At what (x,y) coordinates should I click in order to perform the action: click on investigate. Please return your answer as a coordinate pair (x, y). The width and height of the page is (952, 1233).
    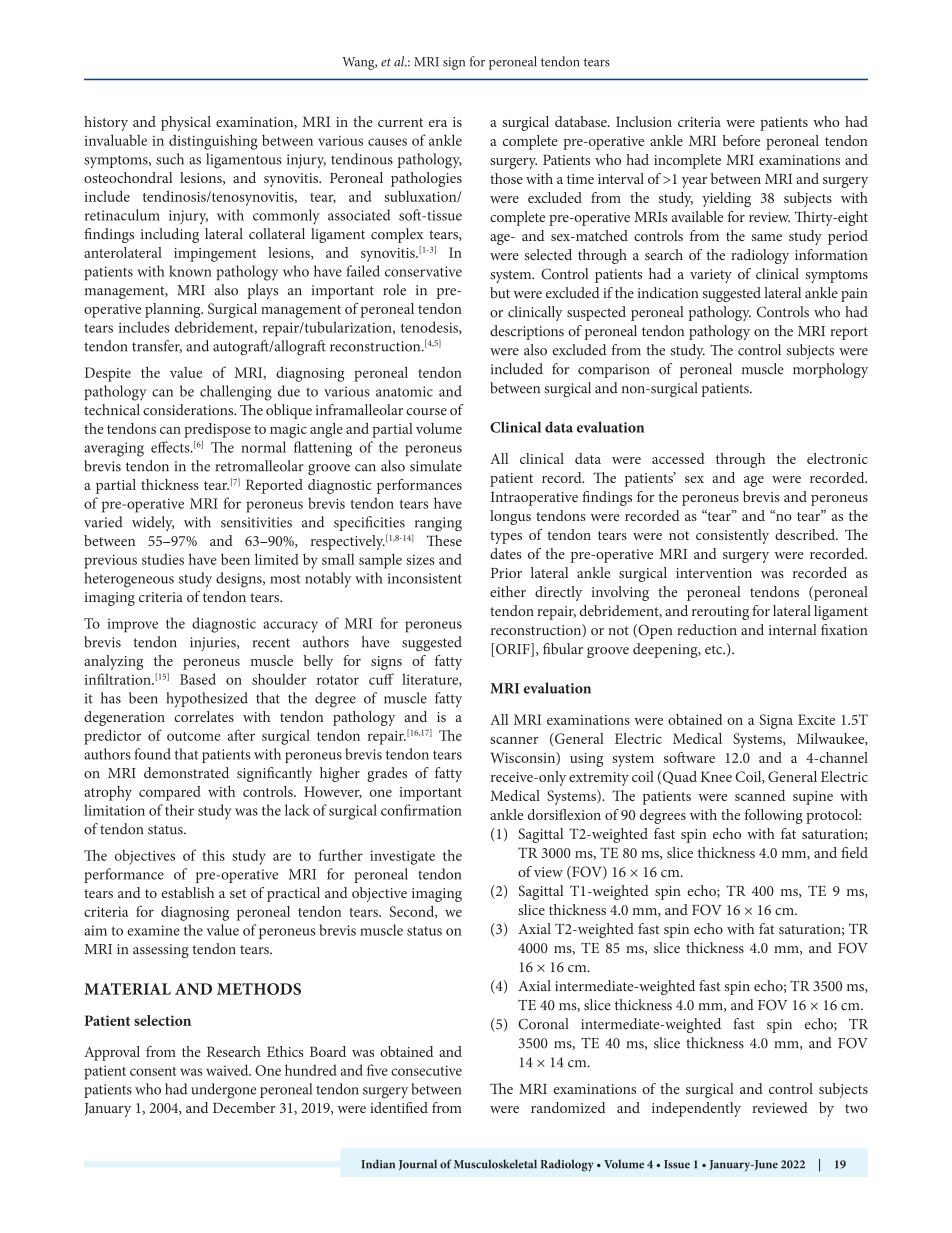
    Looking at the image, I should click on (402, 858).
